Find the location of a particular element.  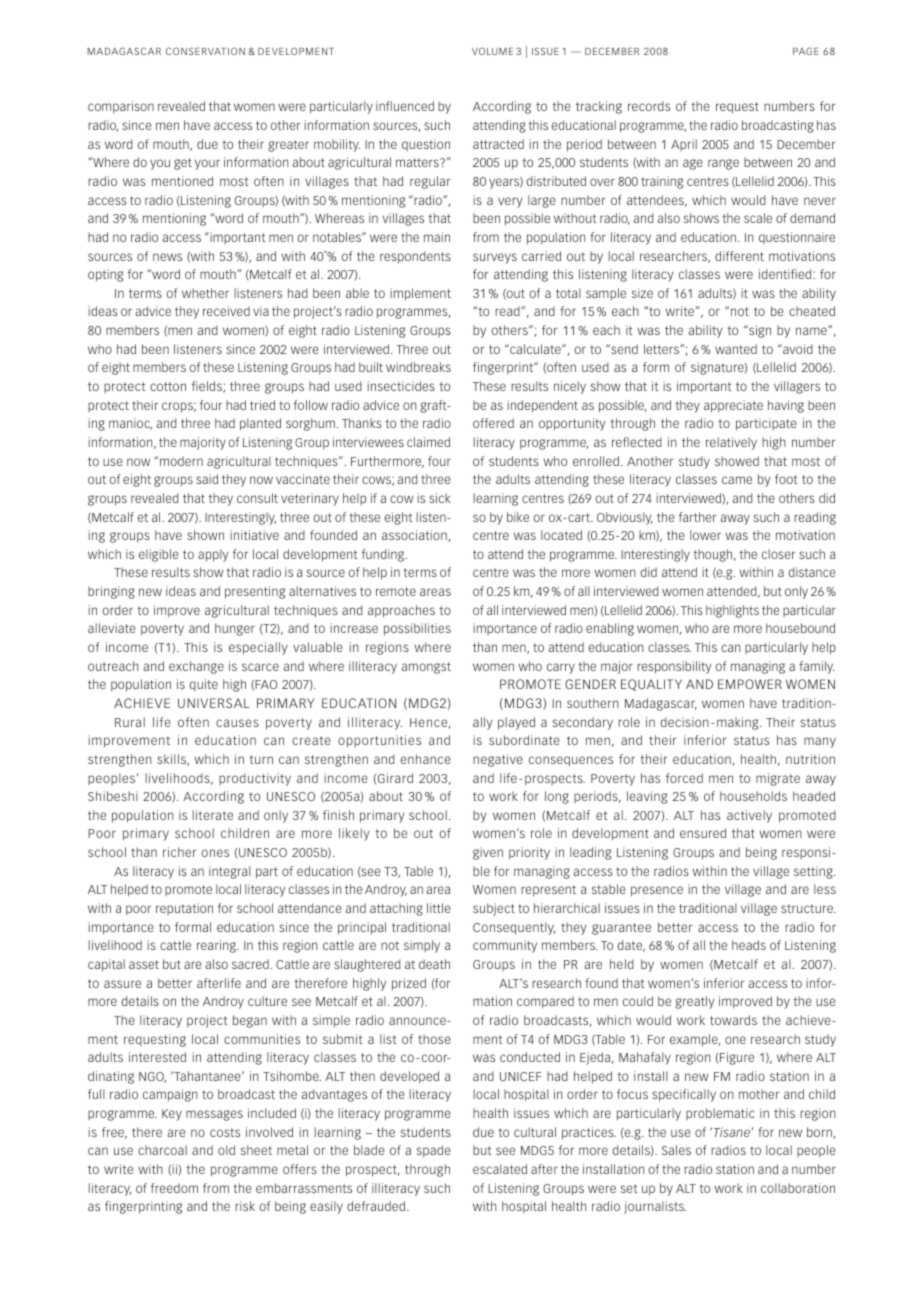

little is located at coordinates (439, 908).
